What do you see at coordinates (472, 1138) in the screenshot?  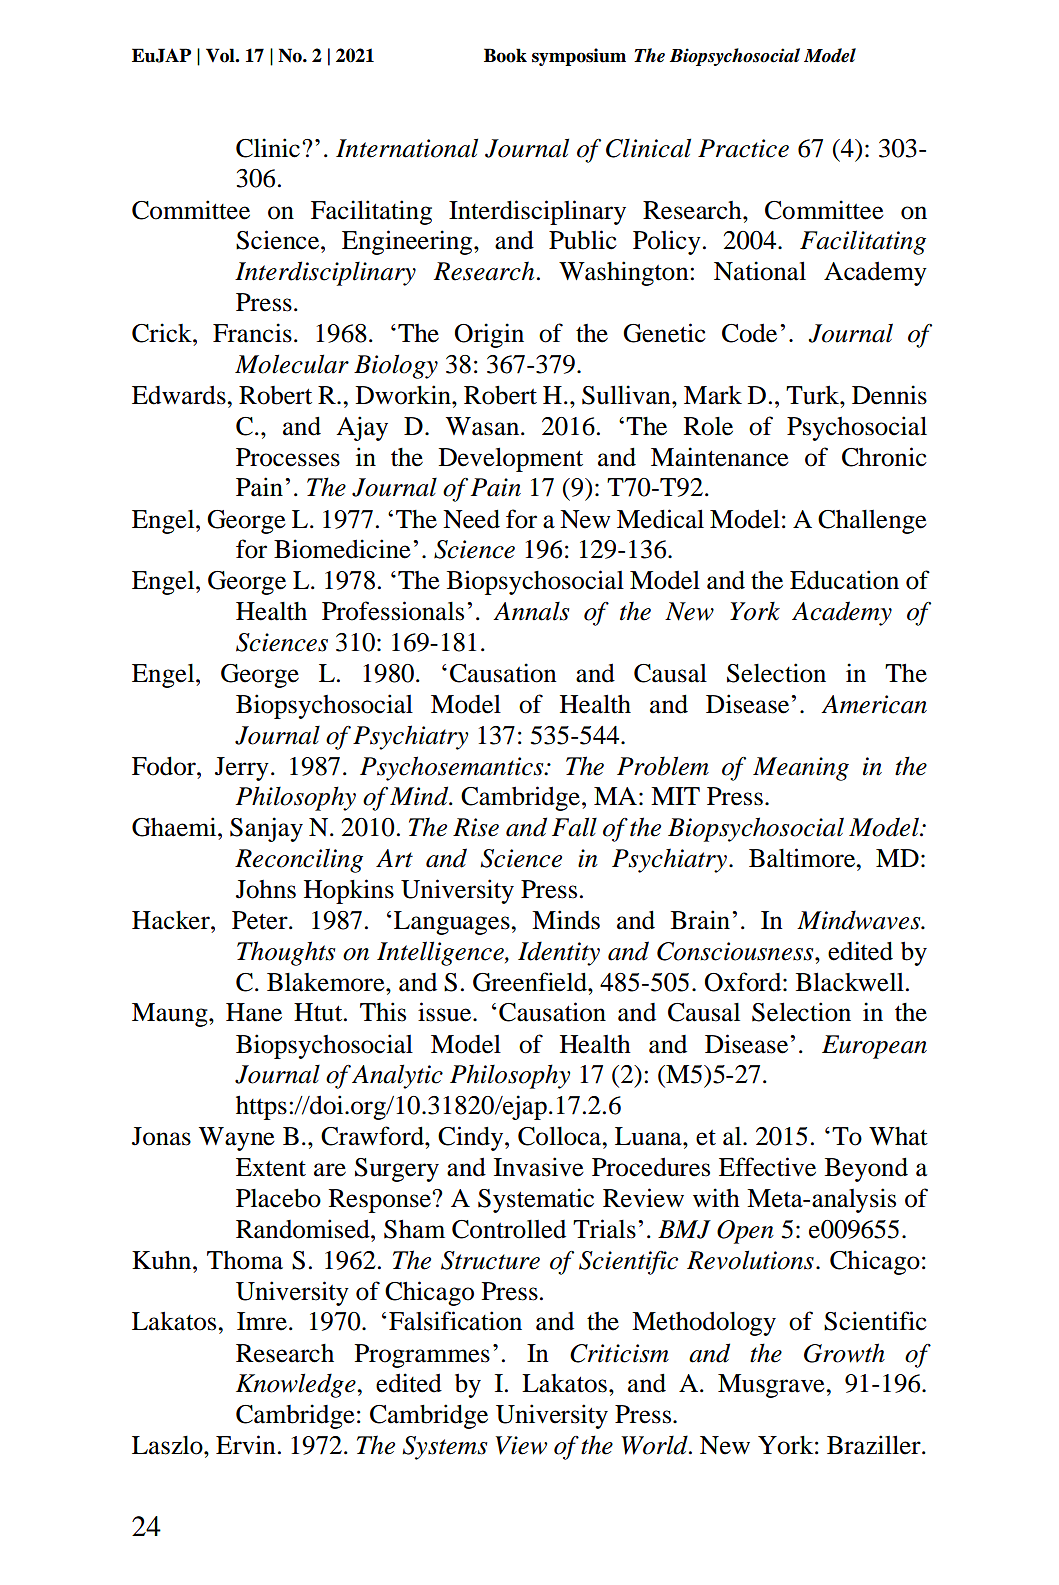 I see `Cindy` at bounding box center [472, 1138].
